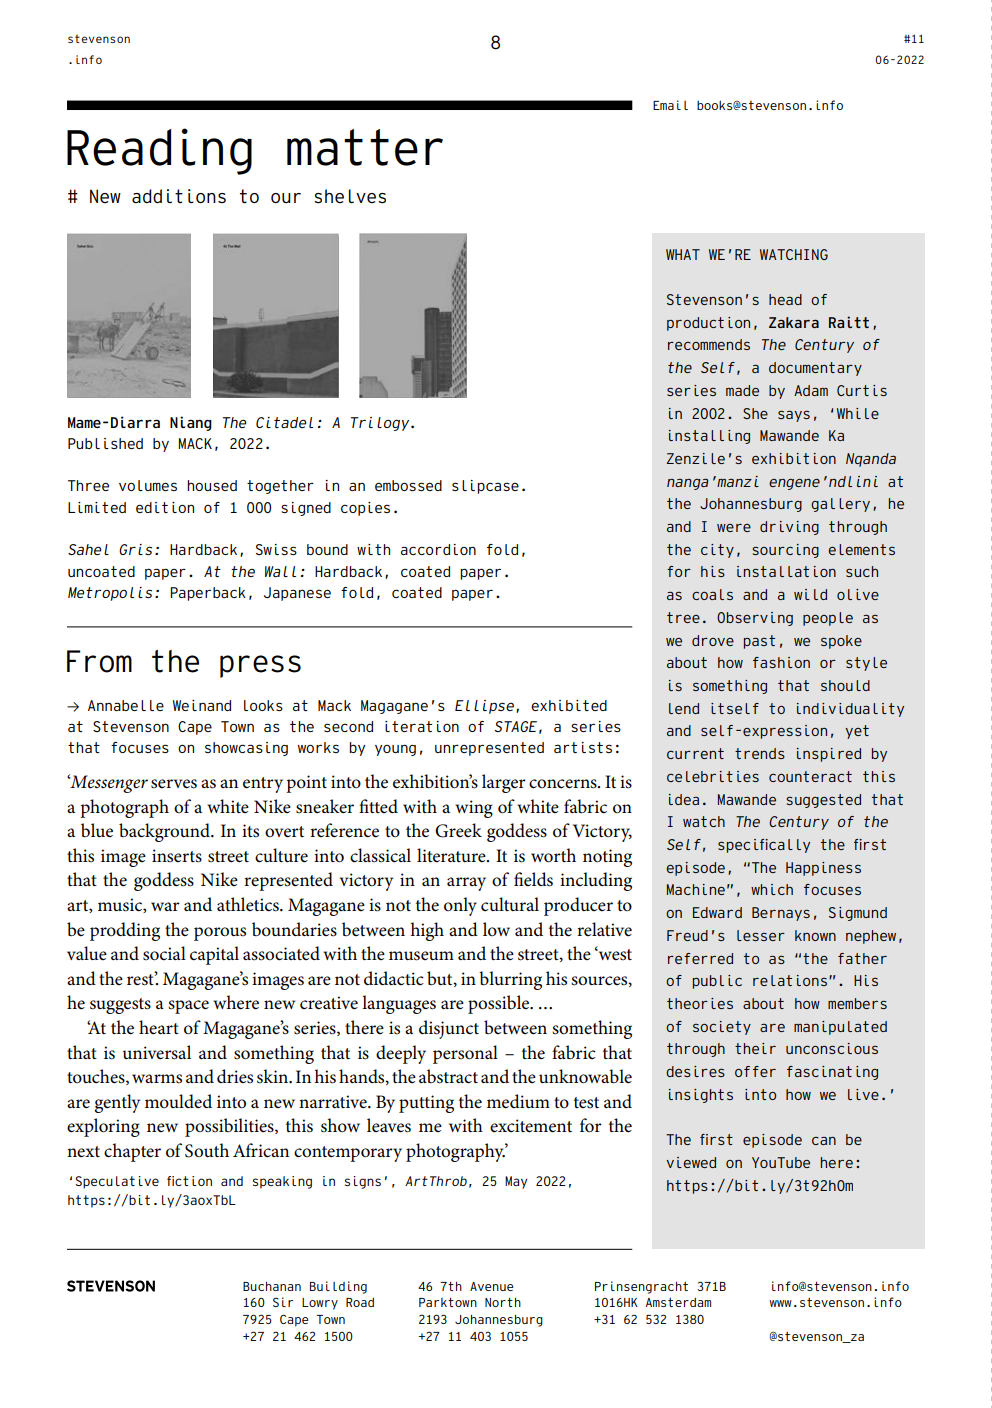  Describe the element at coordinates (159, 151) in the page. I see `Reading` at that location.
